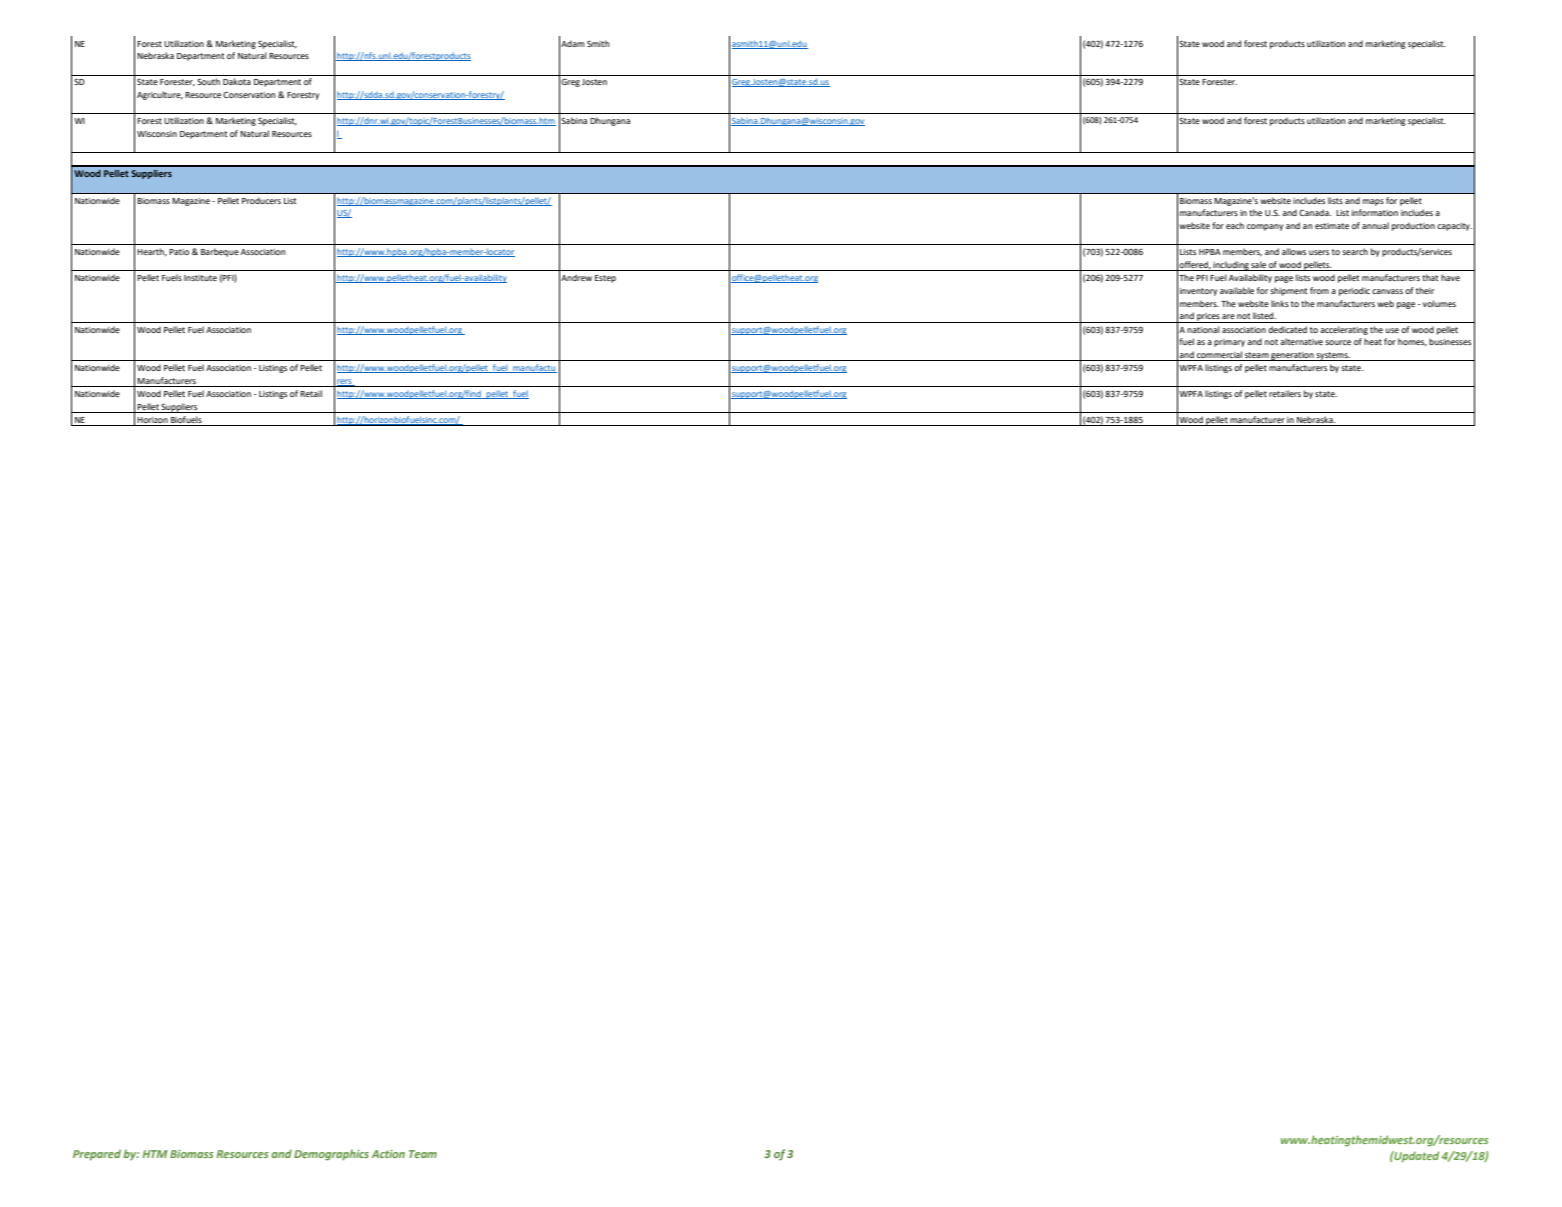  I want to click on homes, so click(1412, 342).
